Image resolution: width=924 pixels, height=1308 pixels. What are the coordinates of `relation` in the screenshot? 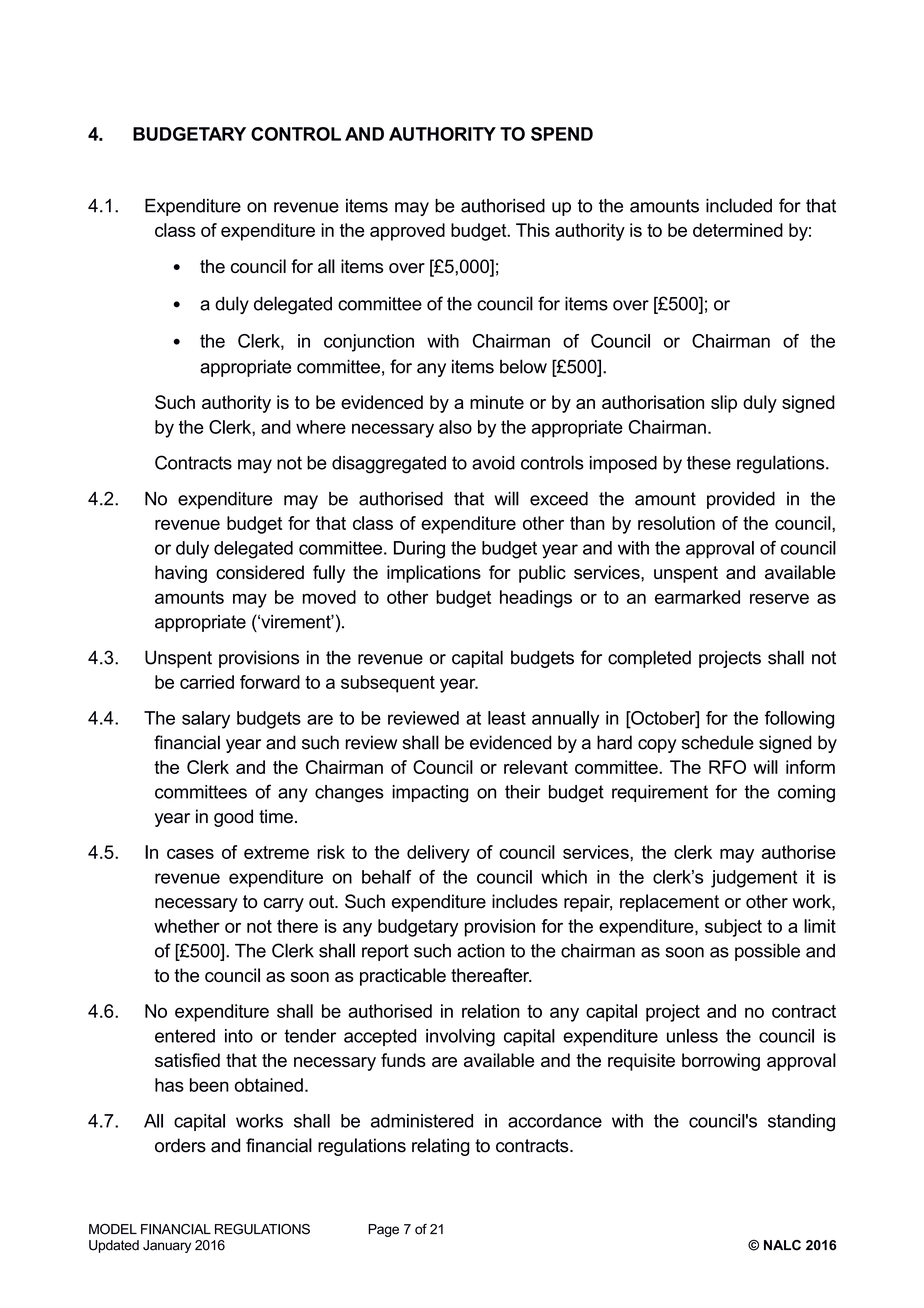 It's located at (491, 1011).
